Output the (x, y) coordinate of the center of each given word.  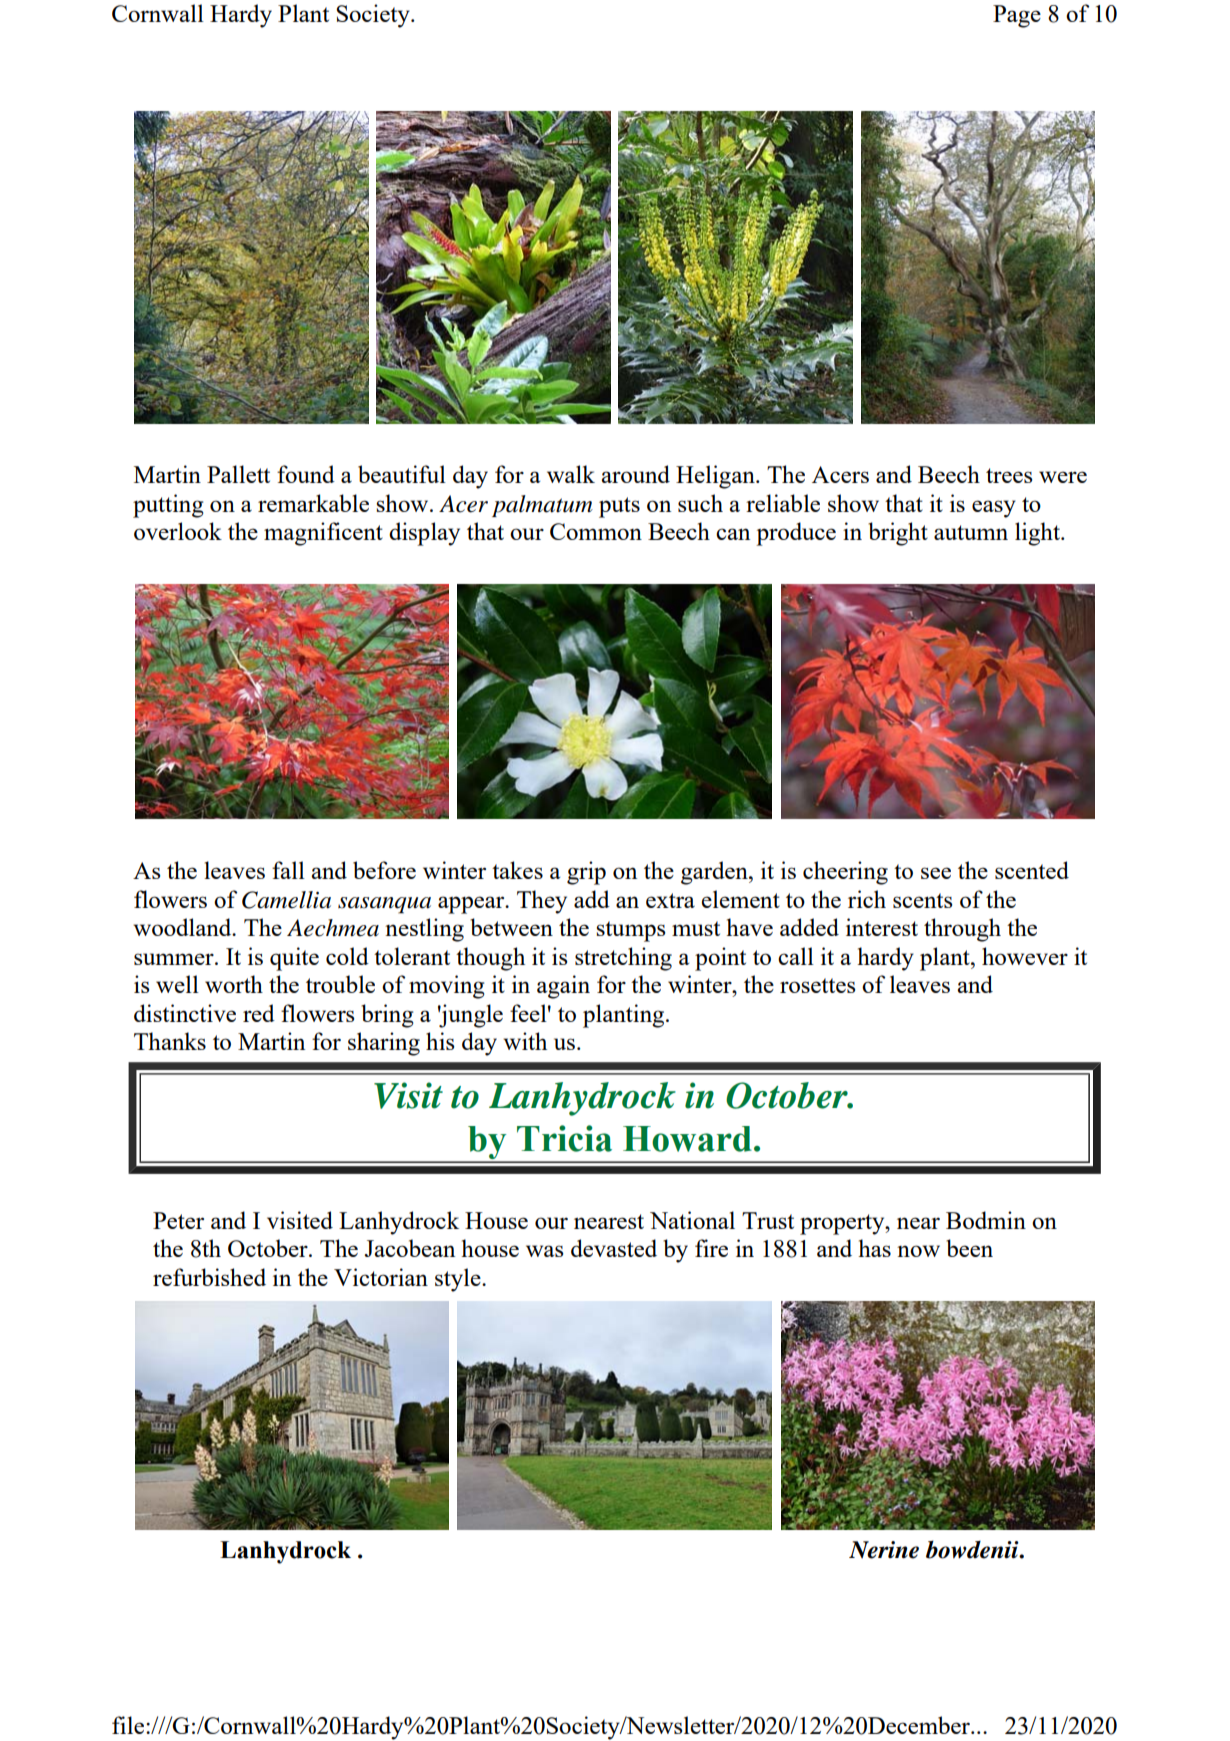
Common (596, 531)
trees (1009, 475)
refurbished (209, 1277)
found (306, 474)
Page (1017, 16)
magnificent (323, 534)
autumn (971, 532)
